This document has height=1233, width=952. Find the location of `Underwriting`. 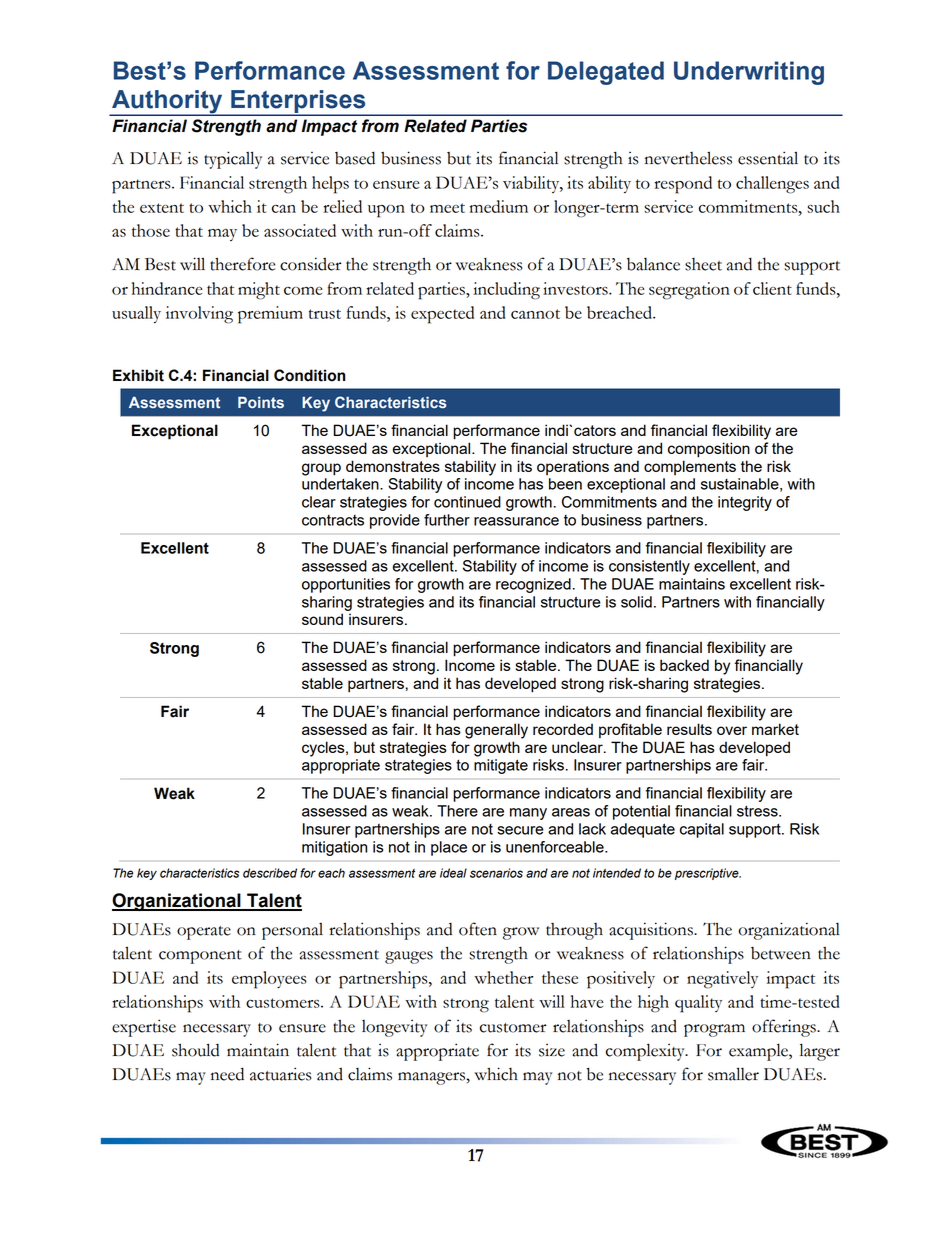

Underwriting is located at coordinates (749, 73).
